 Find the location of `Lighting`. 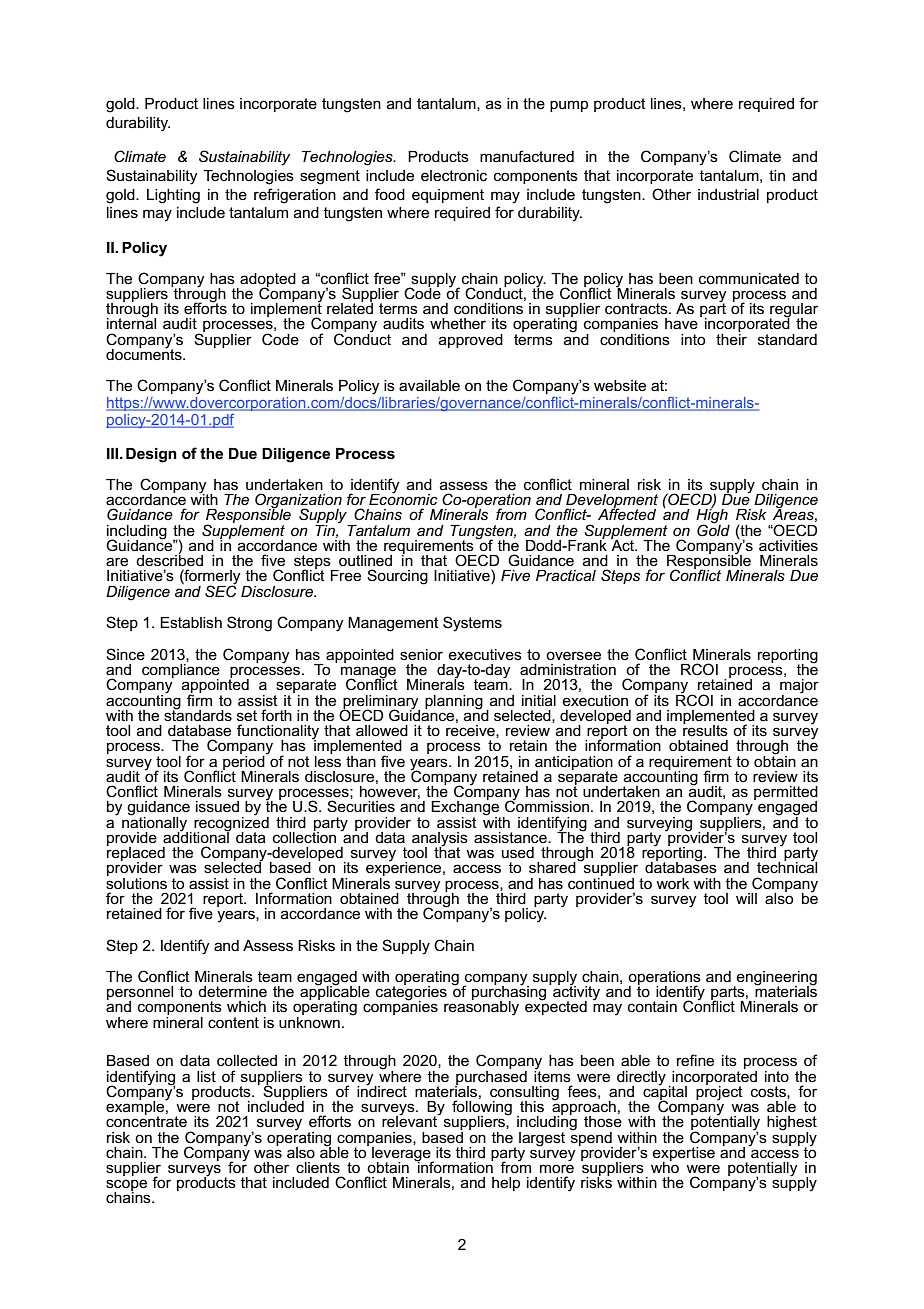

Lighting is located at coordinates (173, 196).
